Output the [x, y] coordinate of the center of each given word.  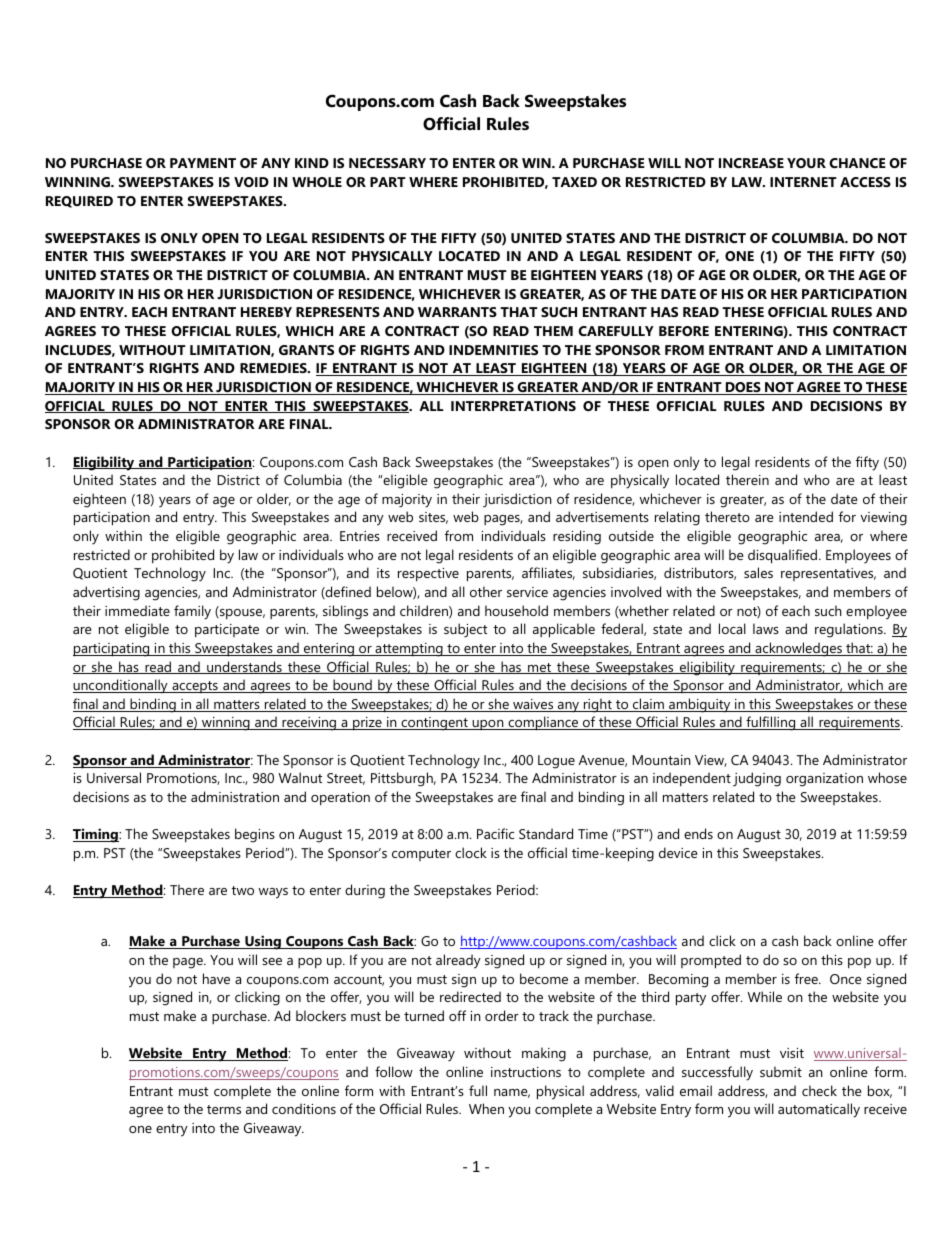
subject [465, 630]
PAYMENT [203, 163]
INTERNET [803, 182]
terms [224, 1109]
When [486, 1108]
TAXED [574, 182]
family [192, 612]
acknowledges [798, 649]
